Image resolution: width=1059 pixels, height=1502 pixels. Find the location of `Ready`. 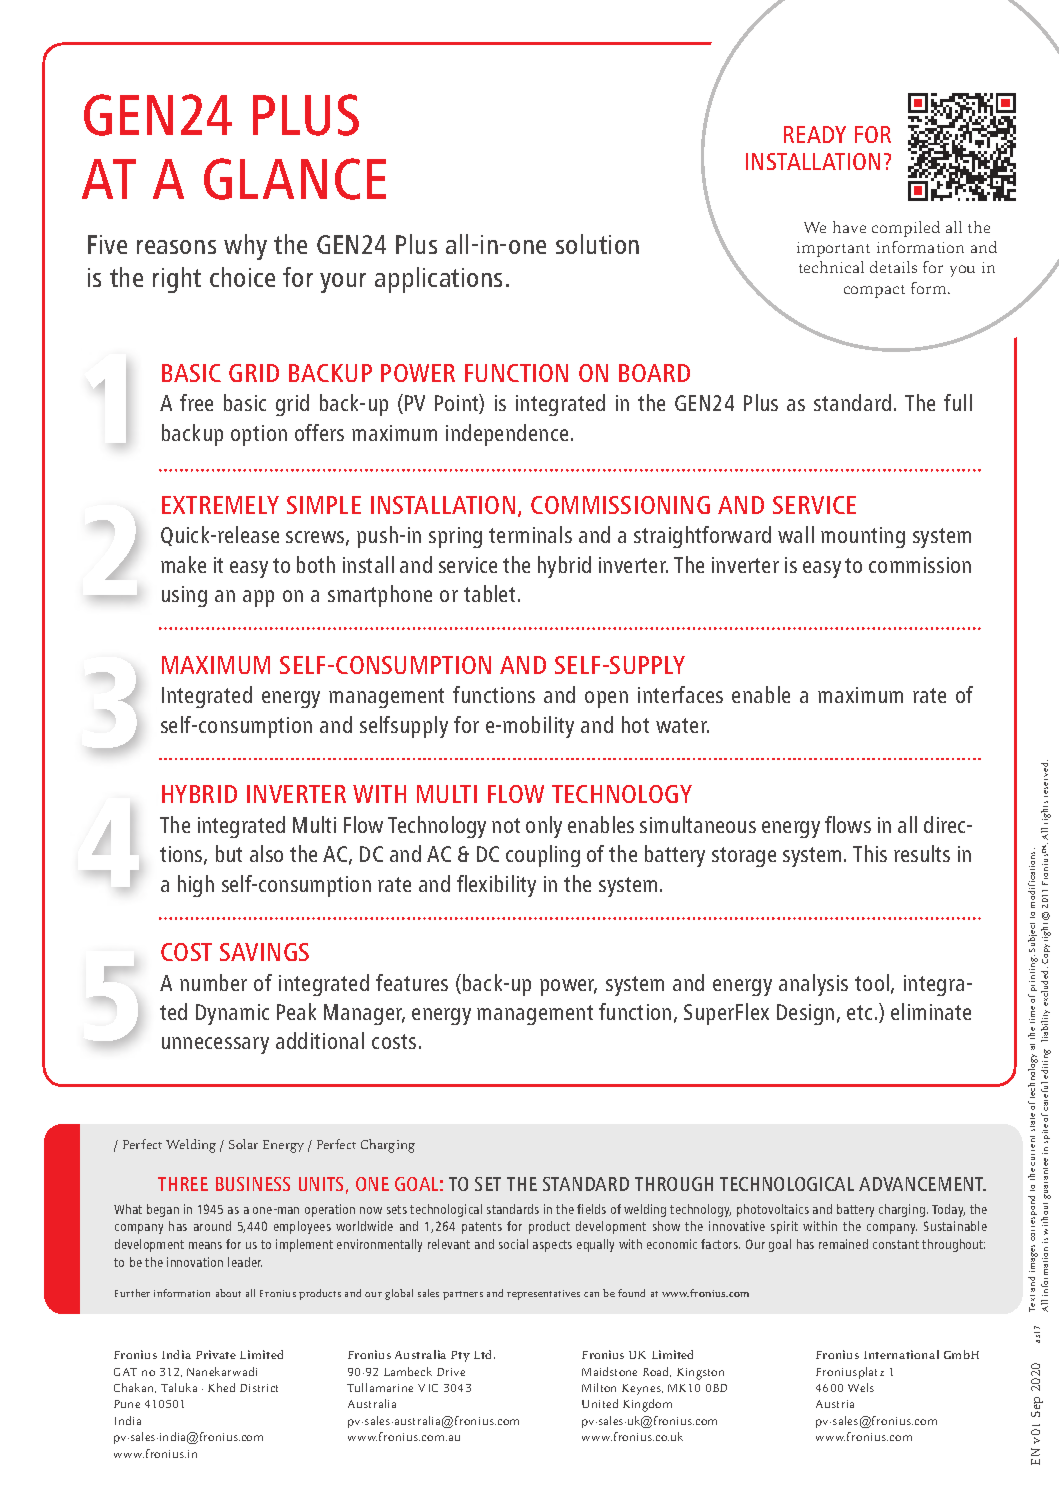

Ready is located at coordinates (815, 134).
